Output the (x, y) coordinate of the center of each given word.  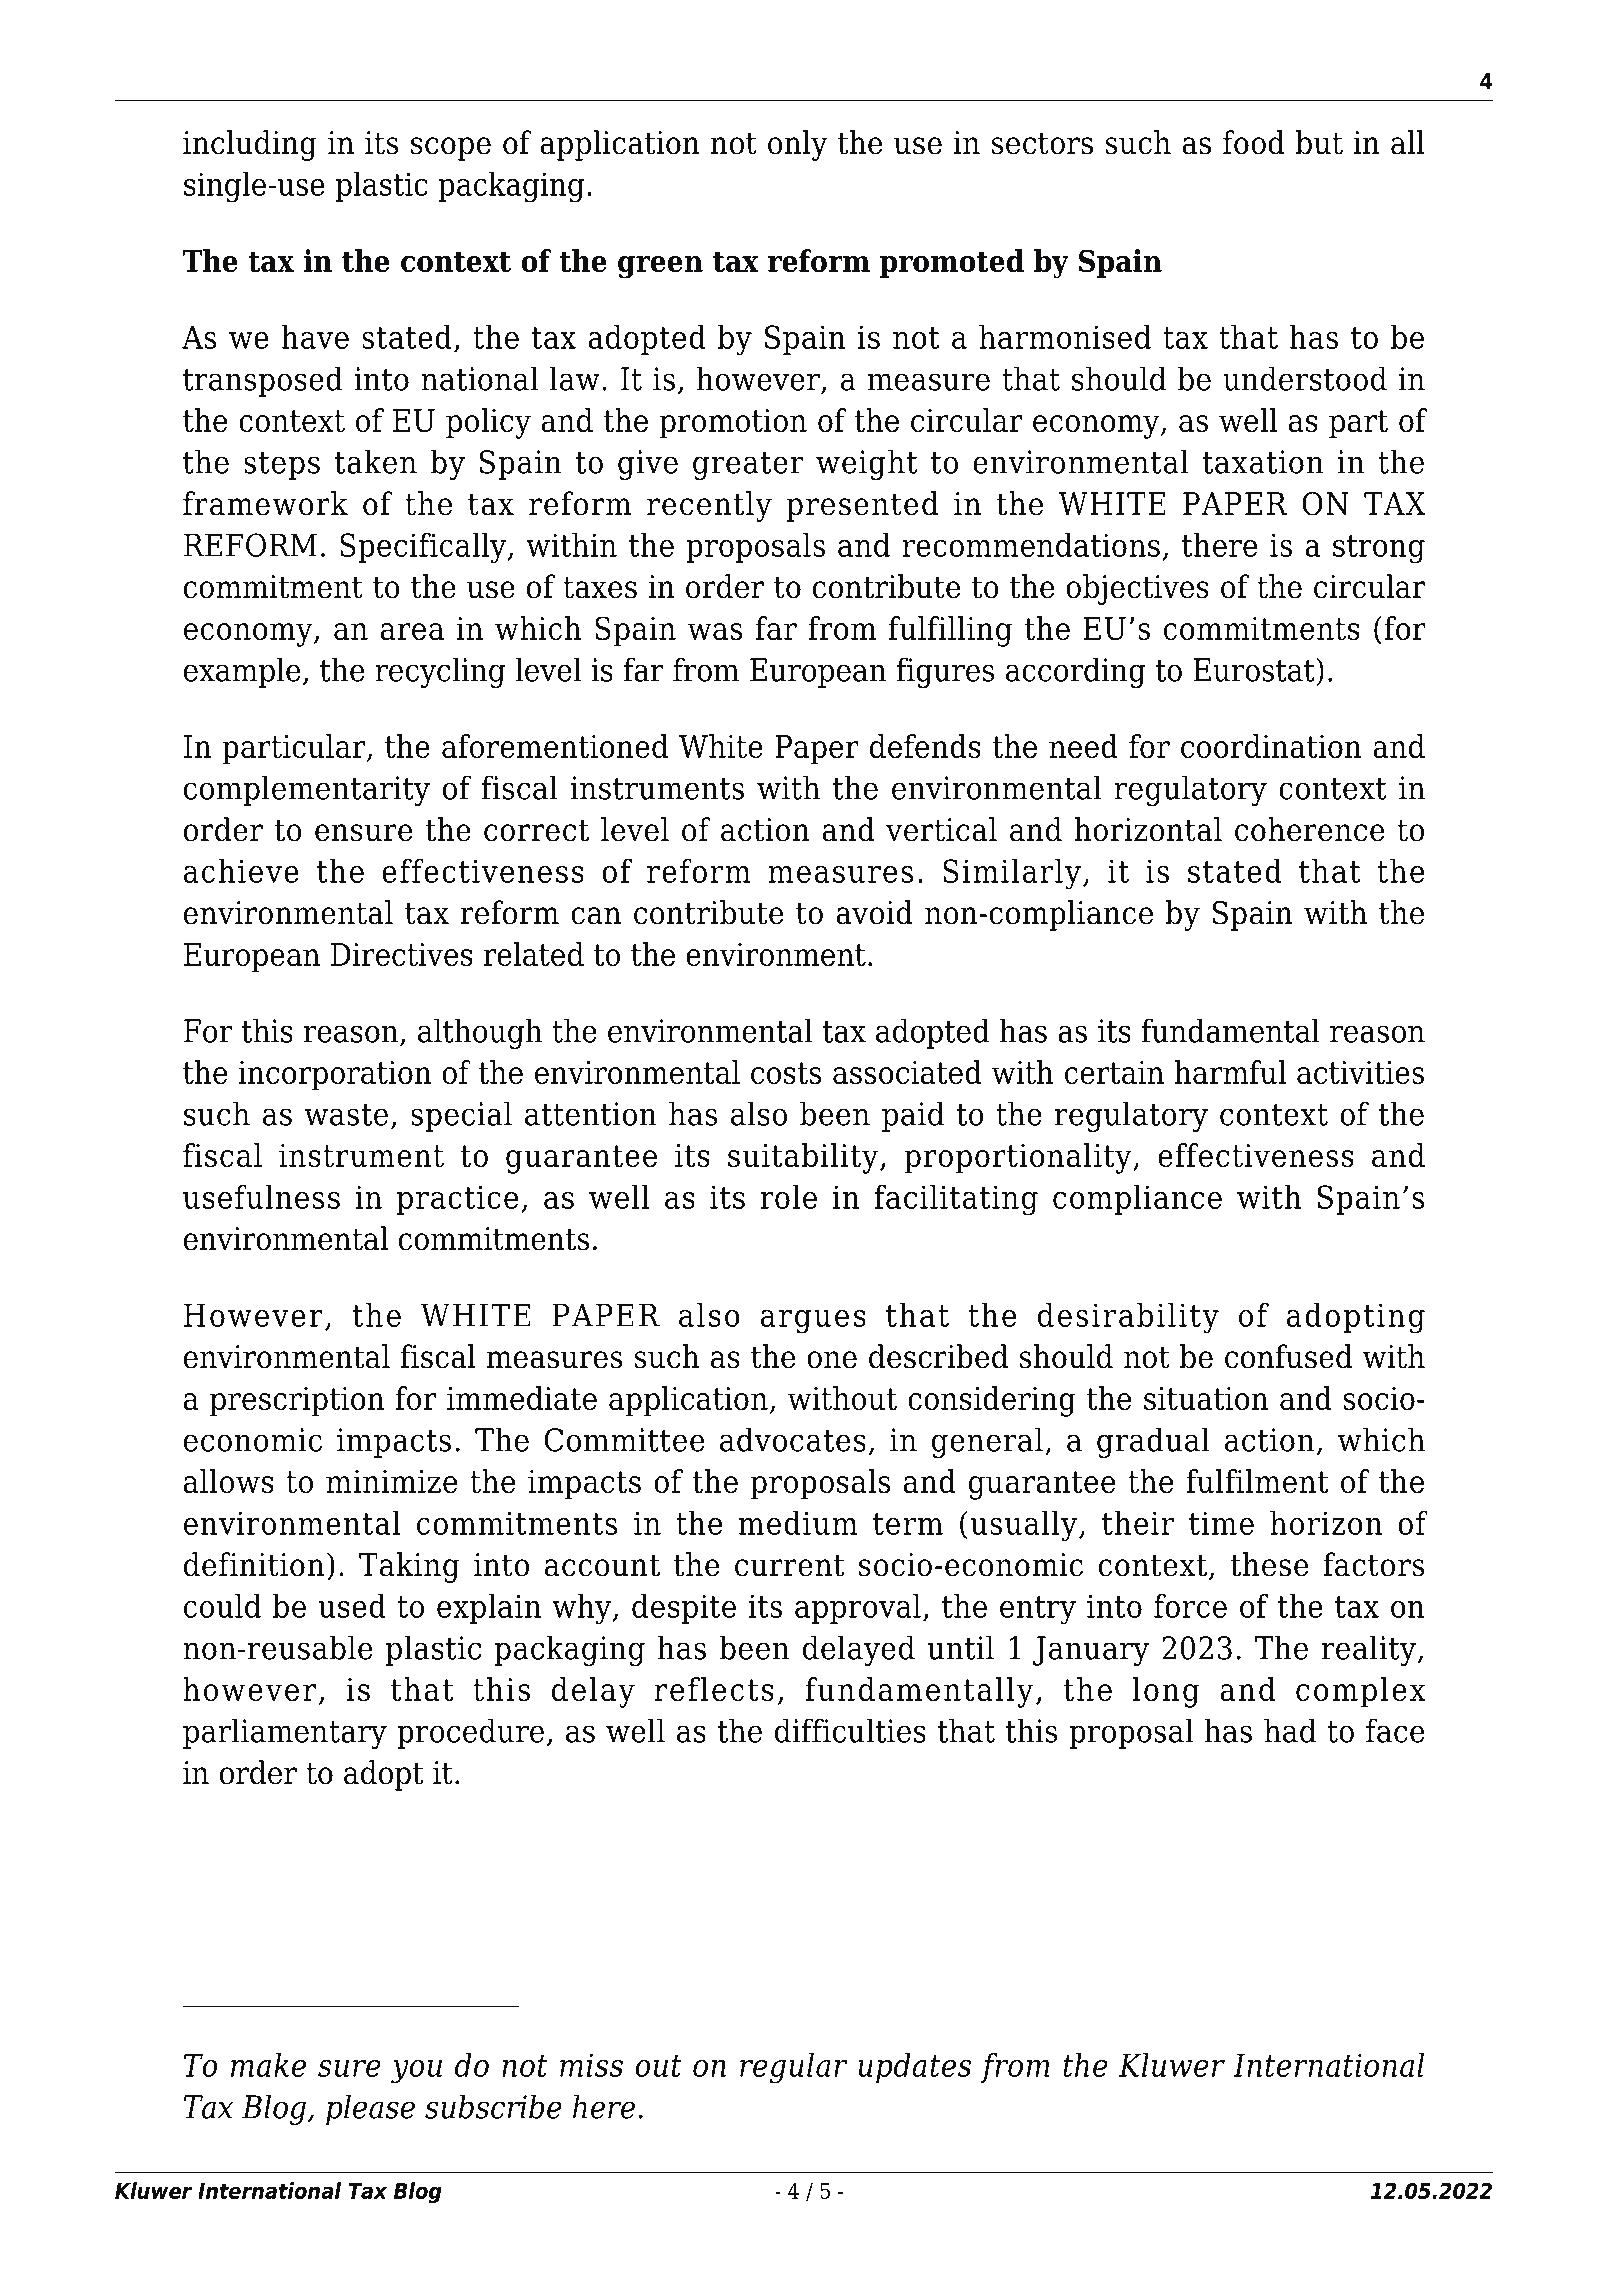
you (416, 2072)
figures (945, 672)
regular (793, 2068)
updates (914, 2068)
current (790, 1565)
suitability (804, 1158)
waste (346, 1115)
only (797, 145)
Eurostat (1255, 670)
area (412, 631)
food (1254, 142)
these (1269, 1564)
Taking (409, 1567)
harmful (1230, 1072)
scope (451, 149)
